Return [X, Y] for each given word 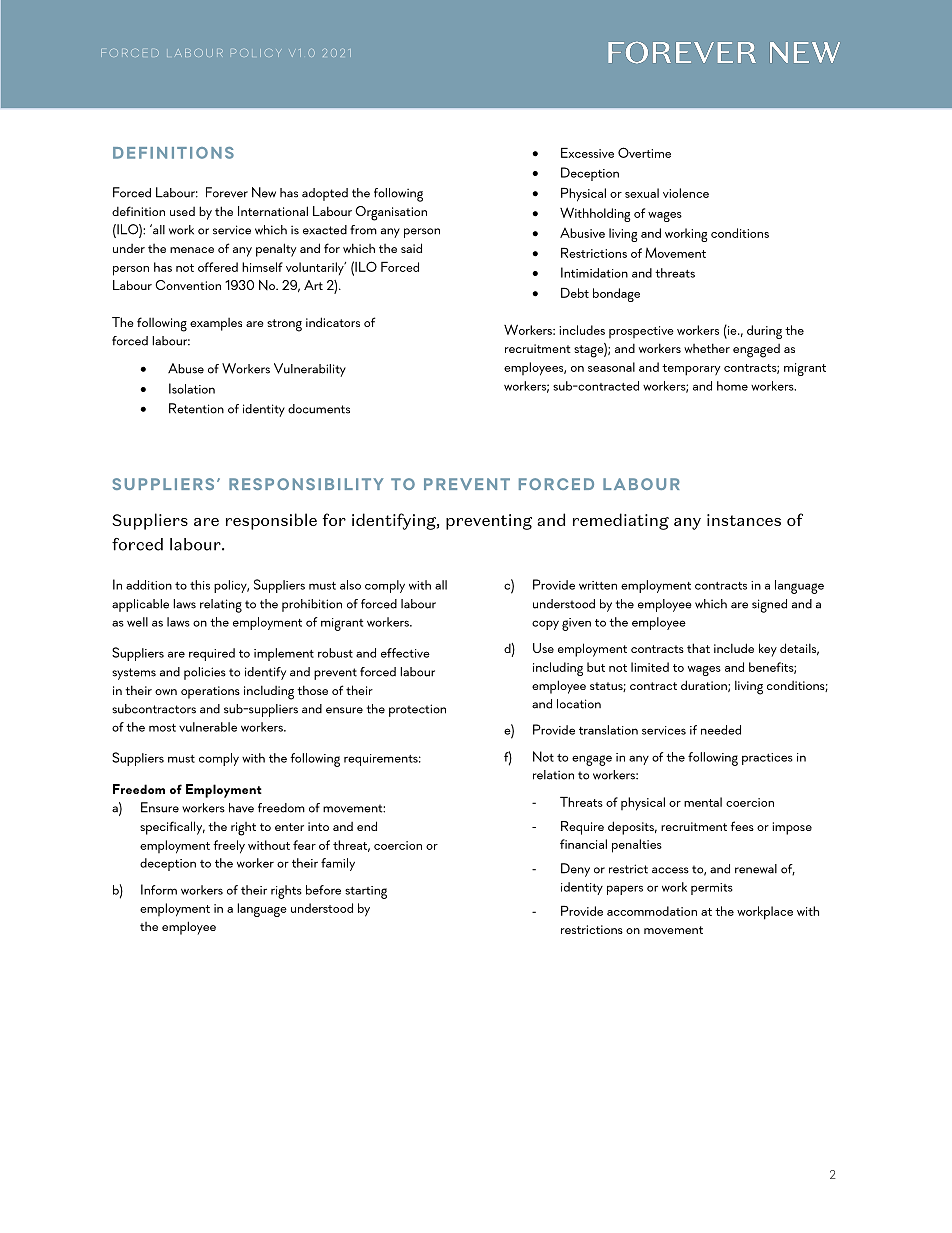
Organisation [391, 213]
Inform [159, 889]
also [350, 585]
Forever [227, 192]
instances [744, 520]
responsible [271, 521]
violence [686, 193]
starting [366, 892]
